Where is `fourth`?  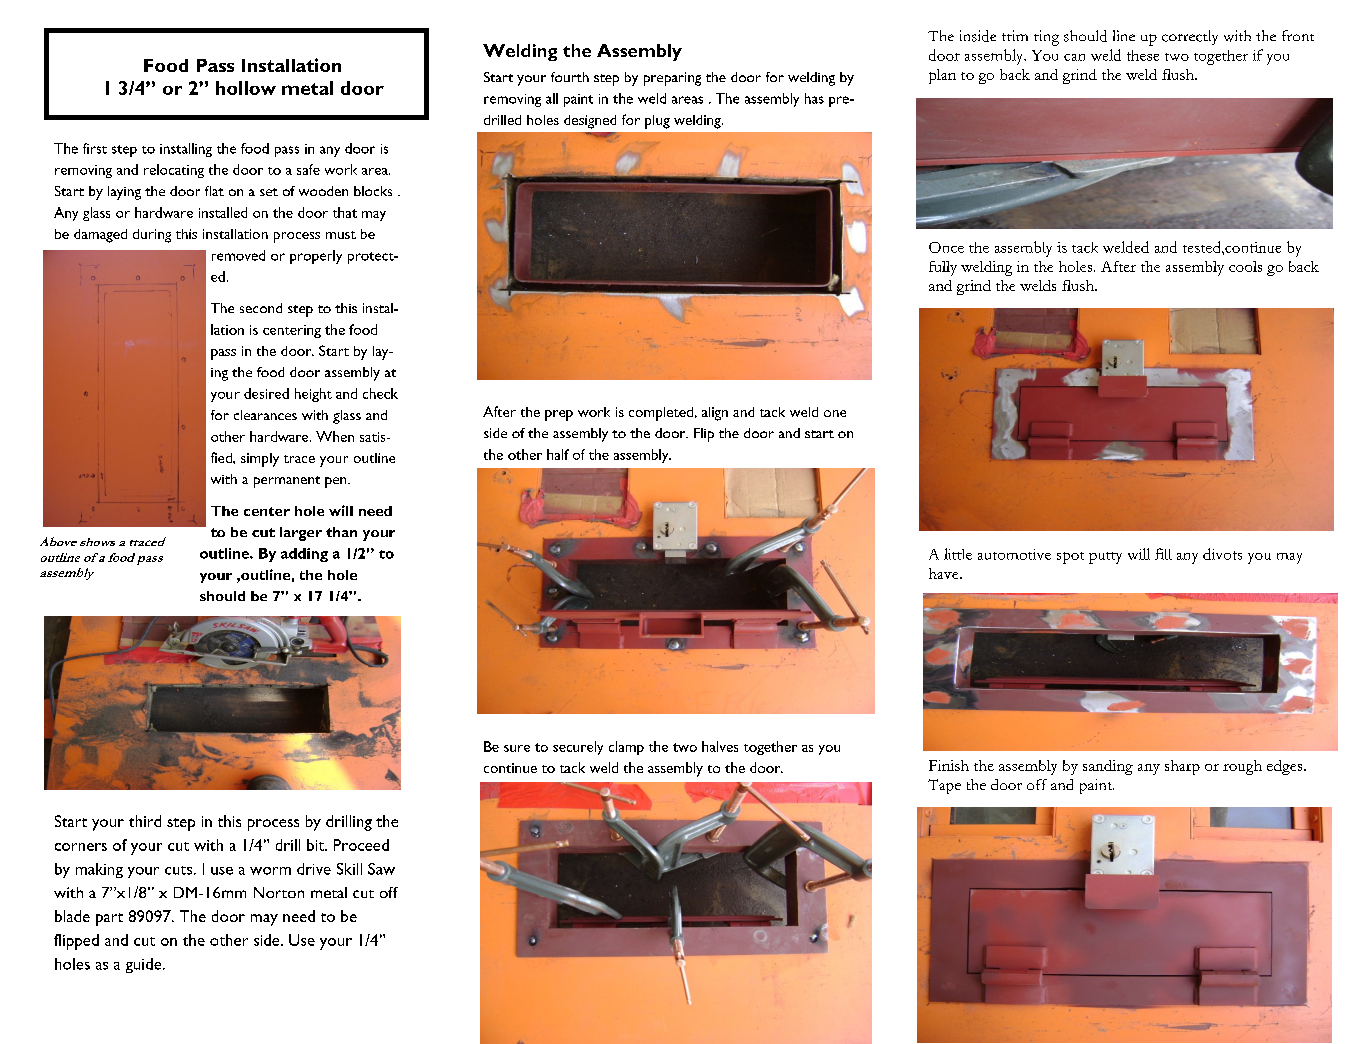 fourth is located at coordinates (570, 77).
